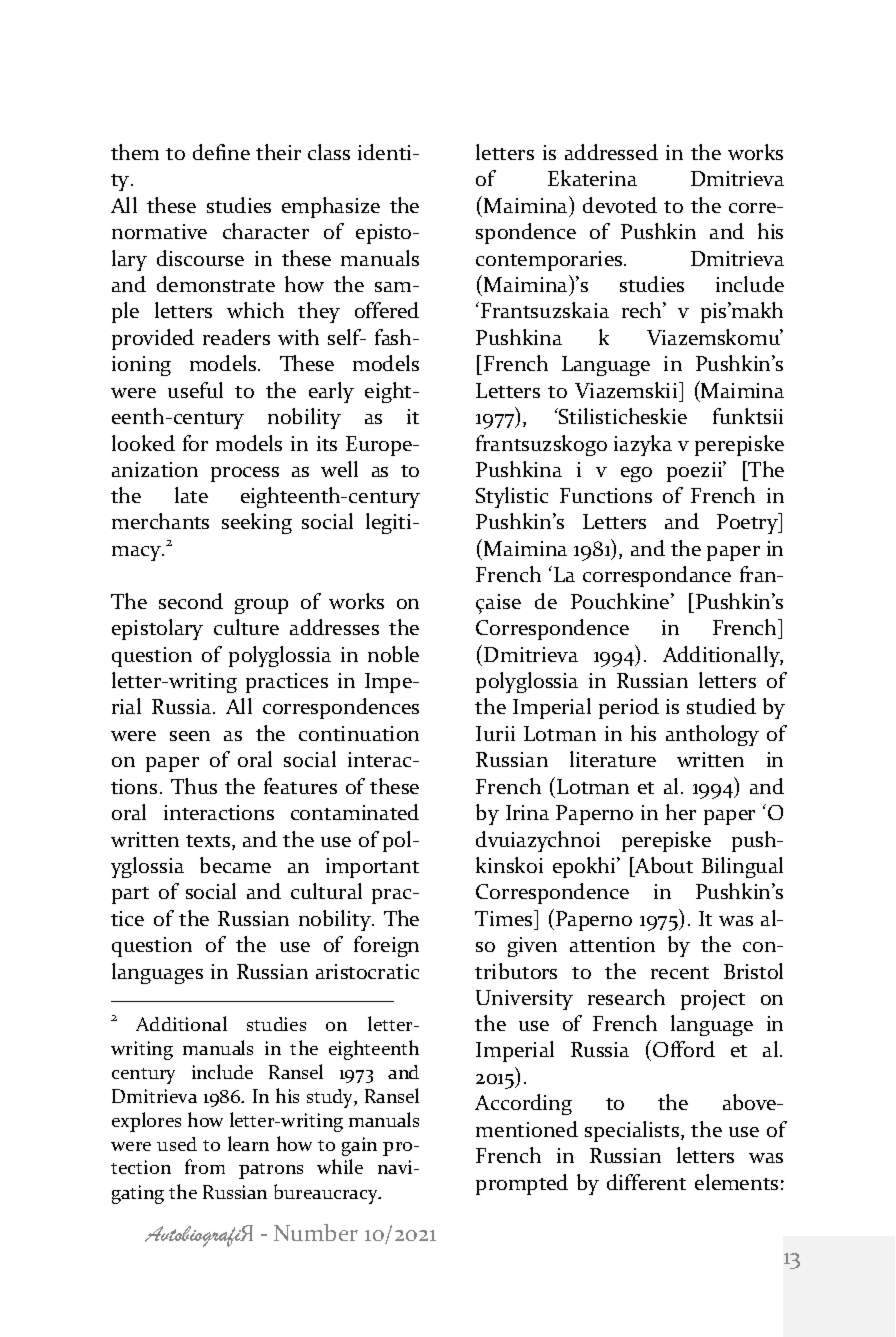 The image size is (896, 1337). Describe the element at coordinates (331, 207) in the image. I see `emphasize` at that location.
